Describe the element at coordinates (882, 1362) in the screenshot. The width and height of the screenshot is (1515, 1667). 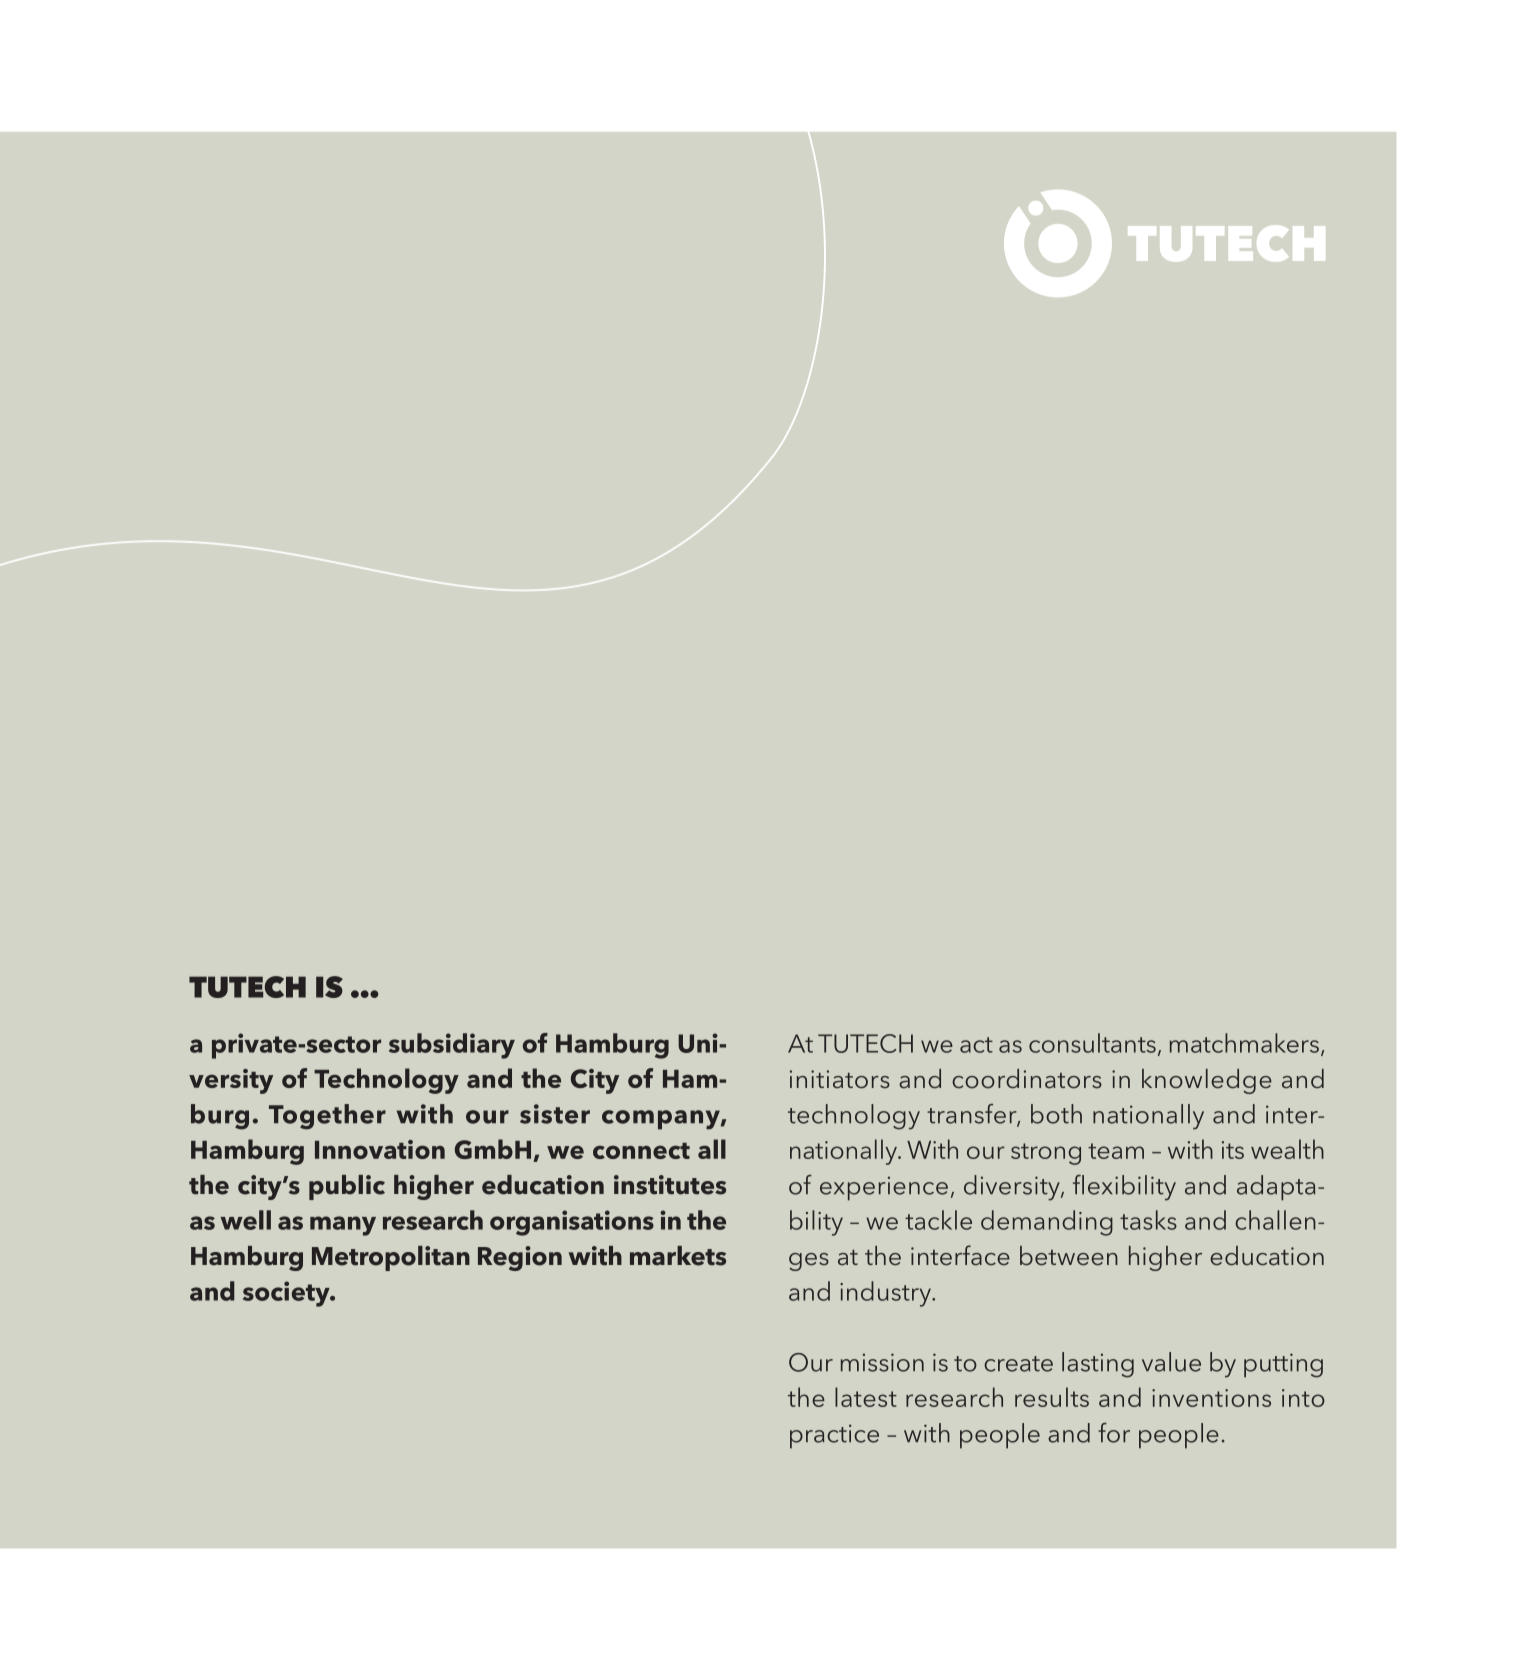
I see `mission` at that location.
